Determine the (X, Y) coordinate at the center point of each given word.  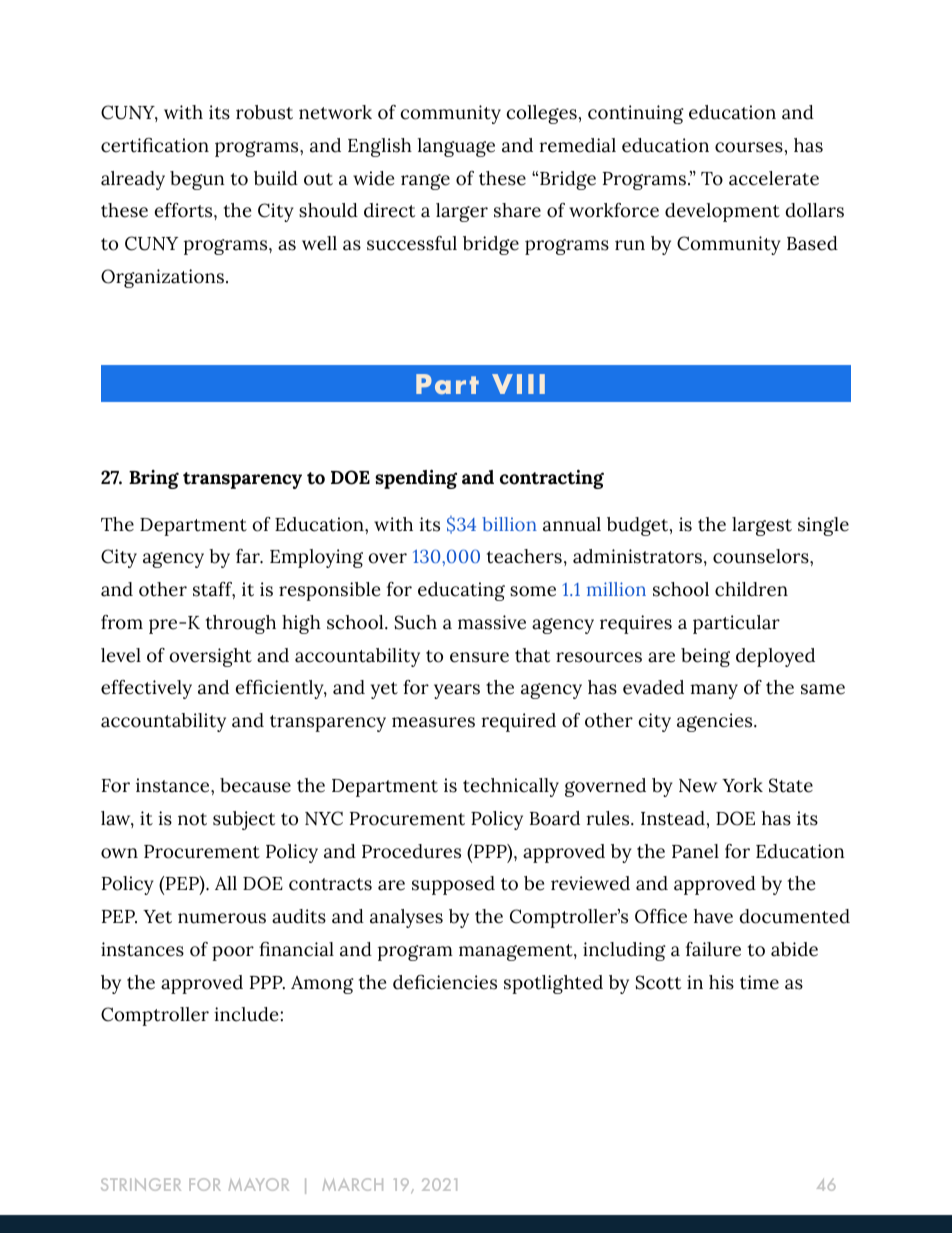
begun (197, 180)
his (721, 982)
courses (749, 147)
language (456, 147)
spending (416, 479)
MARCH (353, 1184)
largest (762, 526)
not (192, 819)
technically (511, 787)
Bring (154, 479)
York (742, 785)
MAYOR (259, 1184)
